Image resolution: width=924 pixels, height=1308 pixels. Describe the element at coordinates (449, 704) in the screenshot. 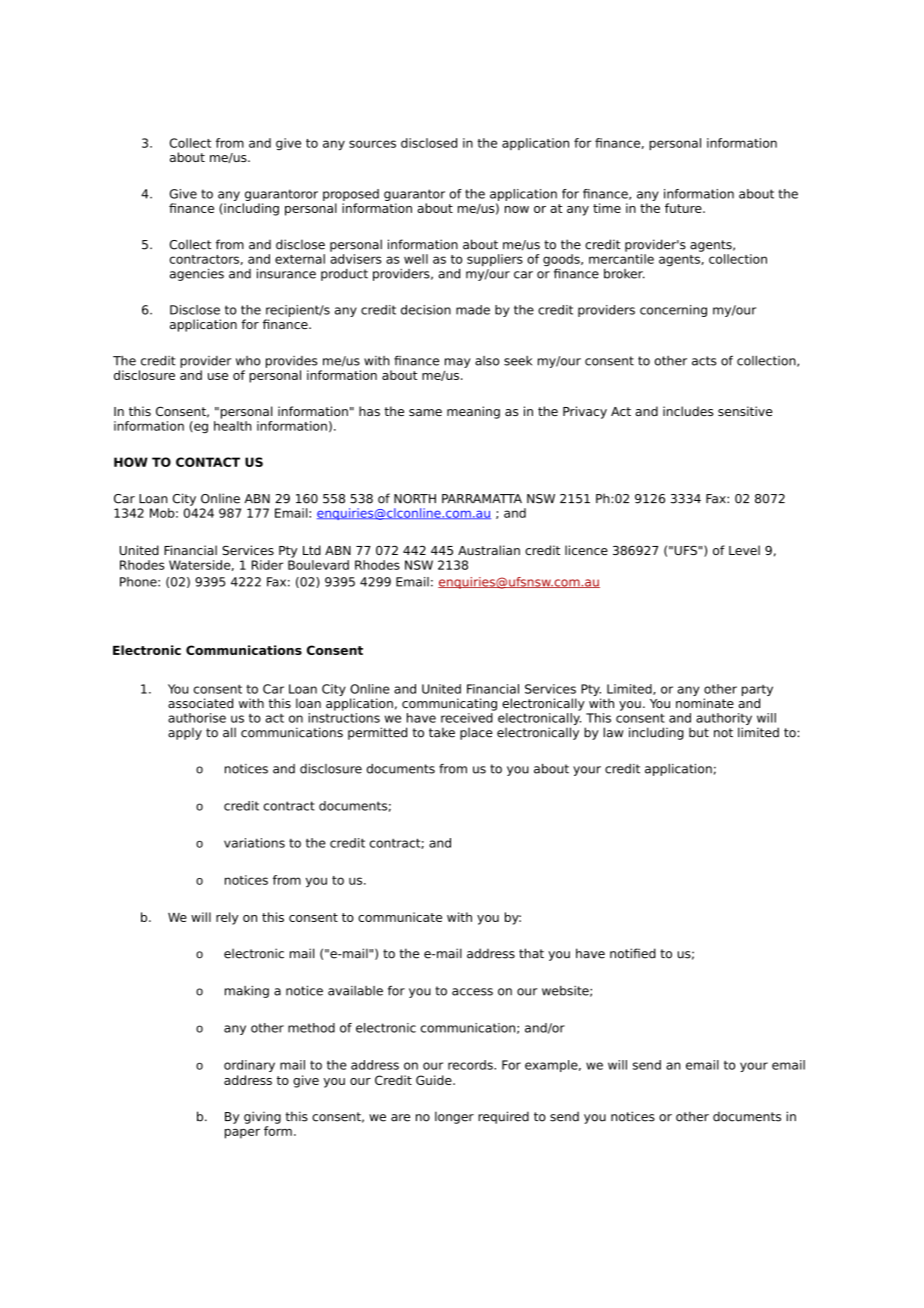

I see `communicating` at that location.
